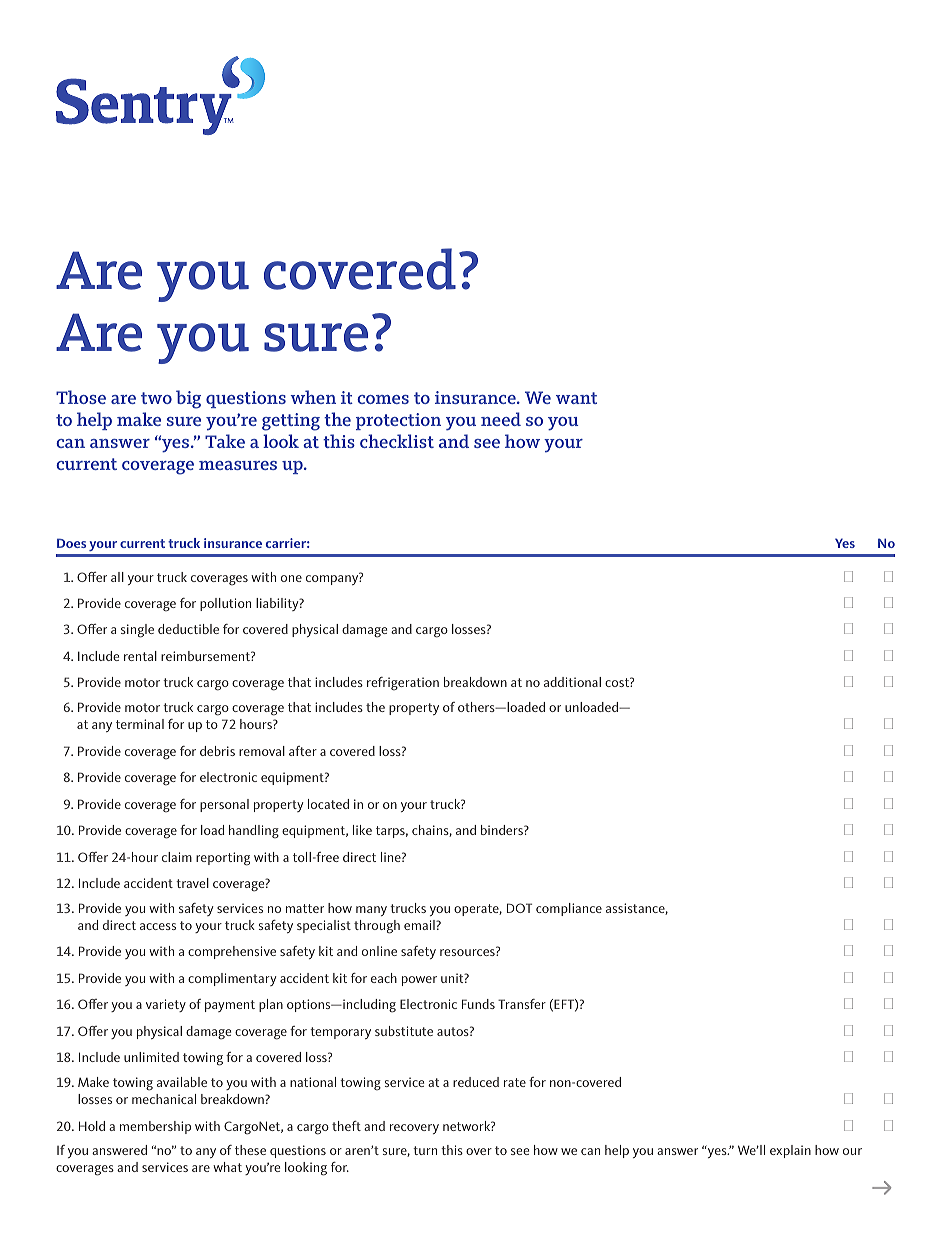 The image size is (952, 1233). I want to click on located, so click(328, 804).
